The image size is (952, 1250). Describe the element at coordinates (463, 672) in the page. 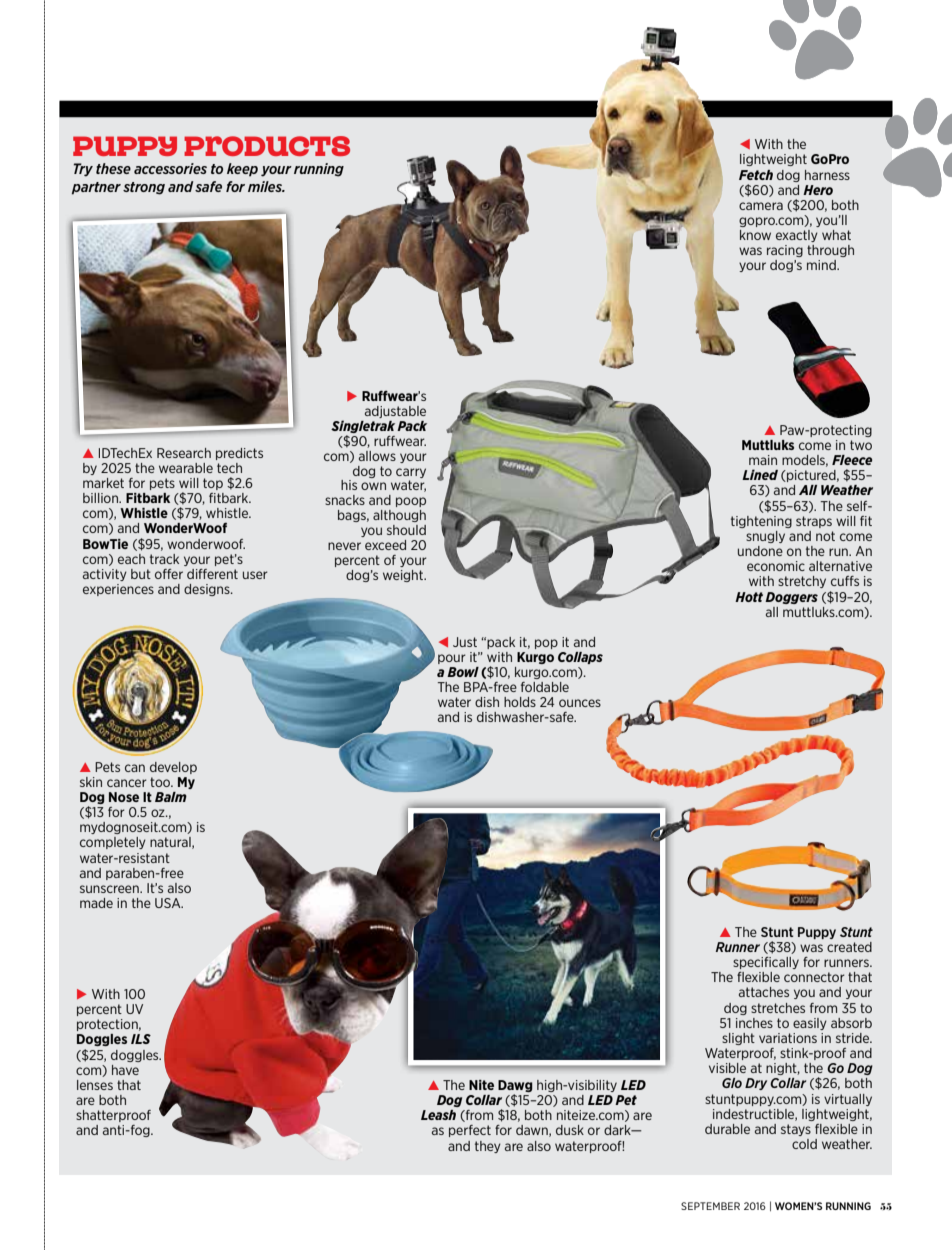

I see `Bowl` at that location.
